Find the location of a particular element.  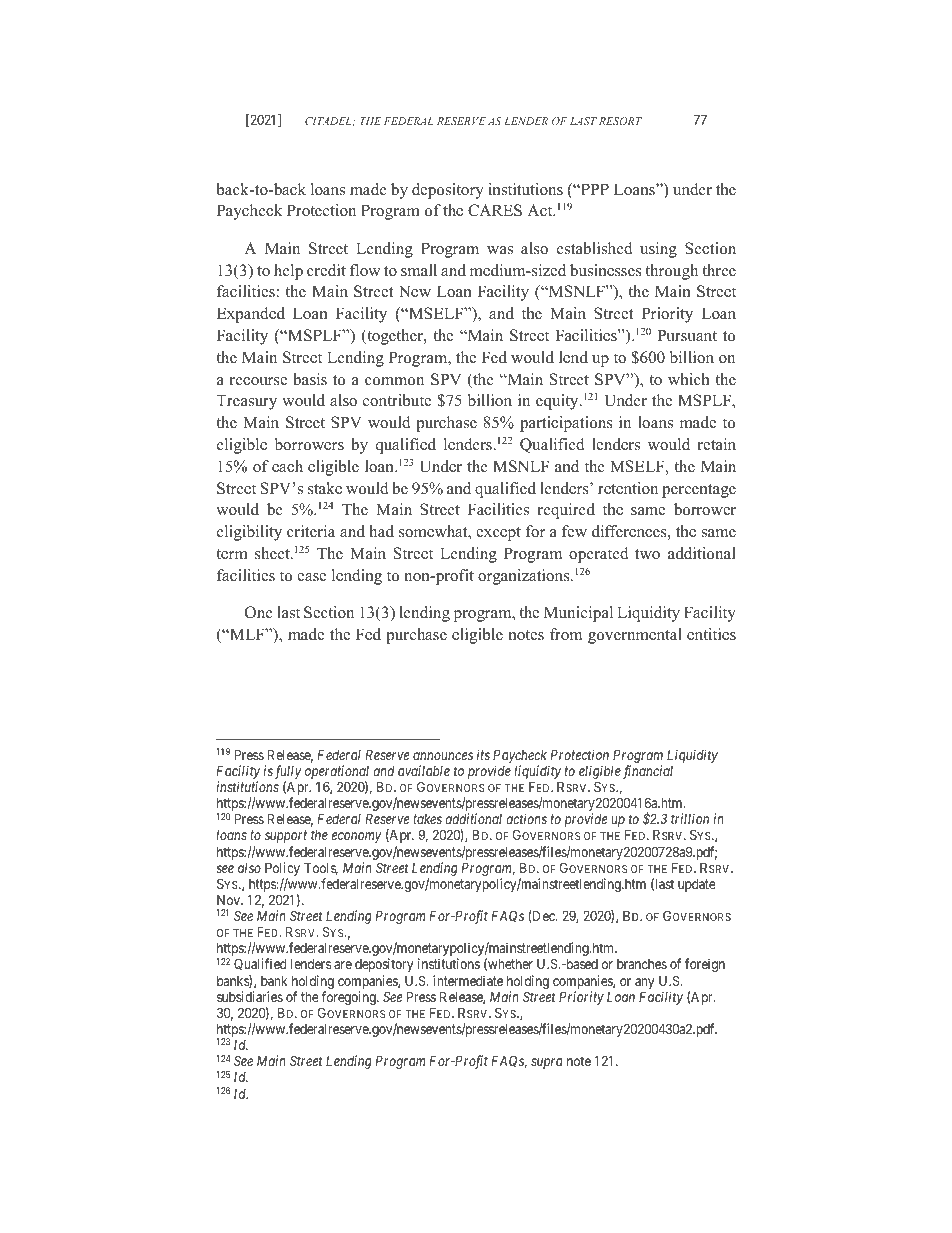

CARES is located at coordinates (495, 210).
